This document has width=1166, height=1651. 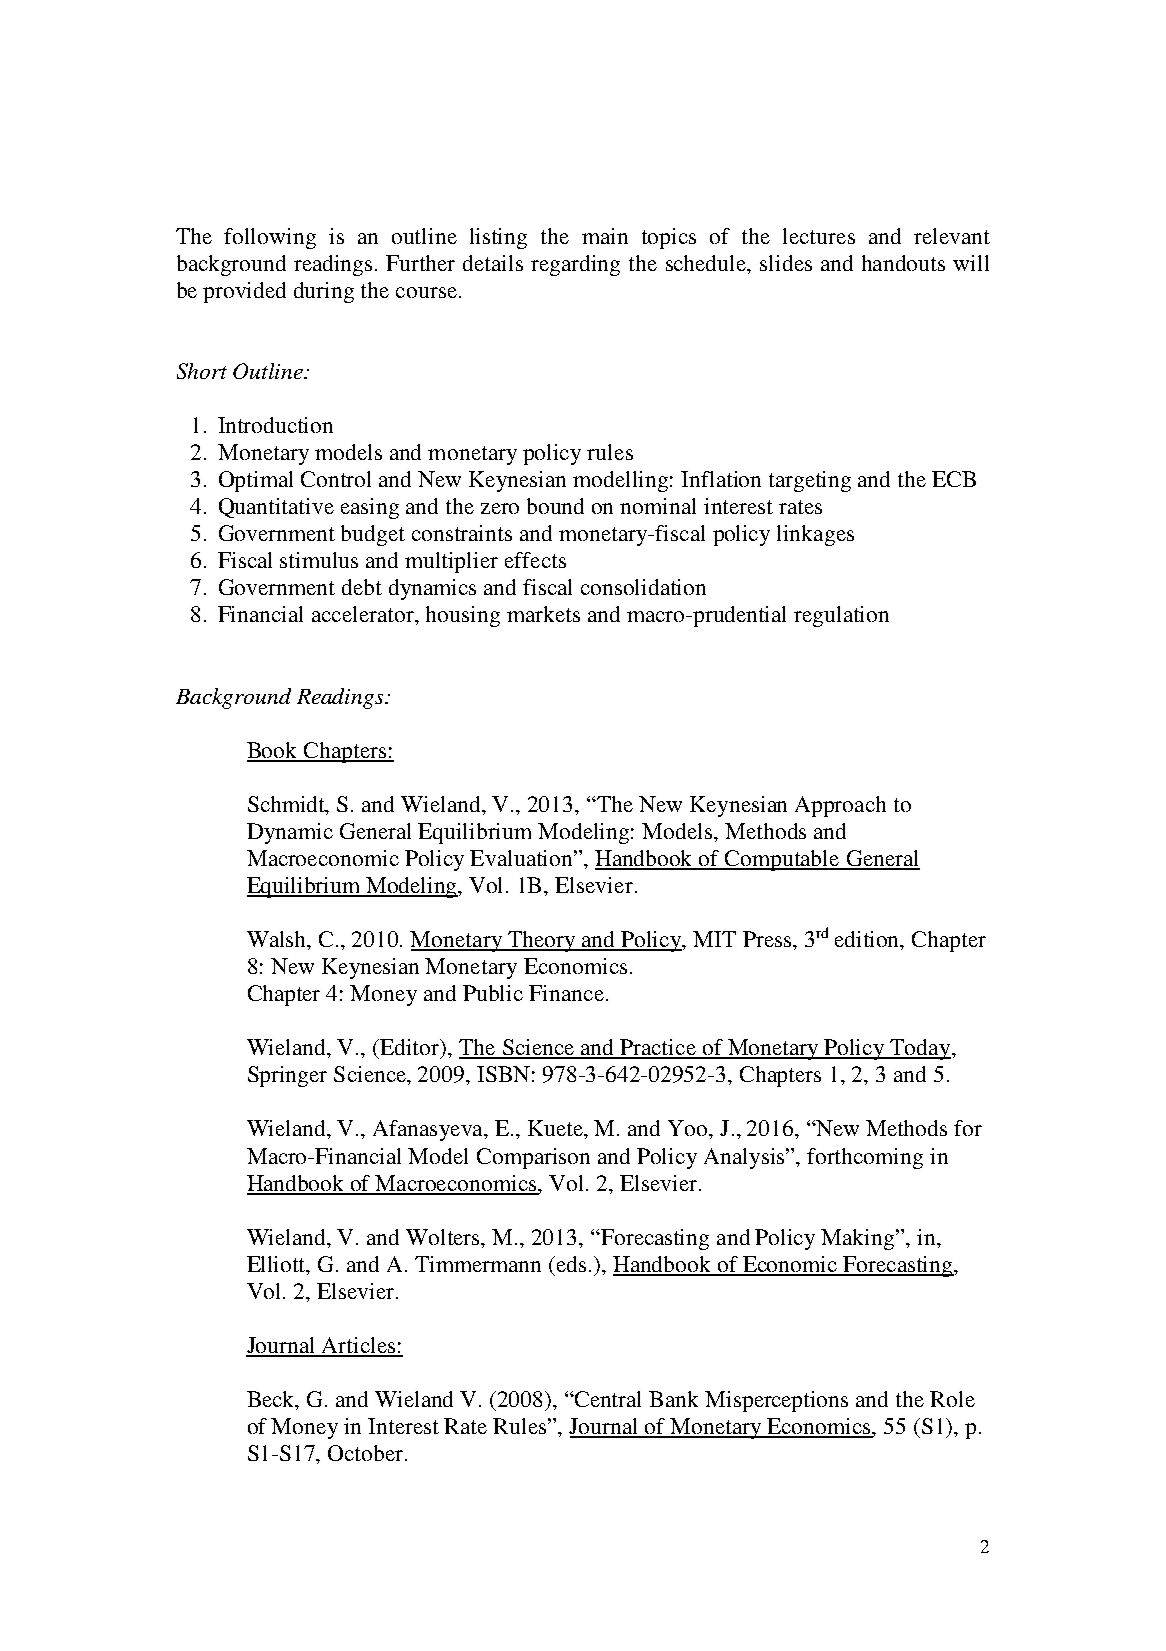 I want to click on Beck, so click(x=272, y=1400).
